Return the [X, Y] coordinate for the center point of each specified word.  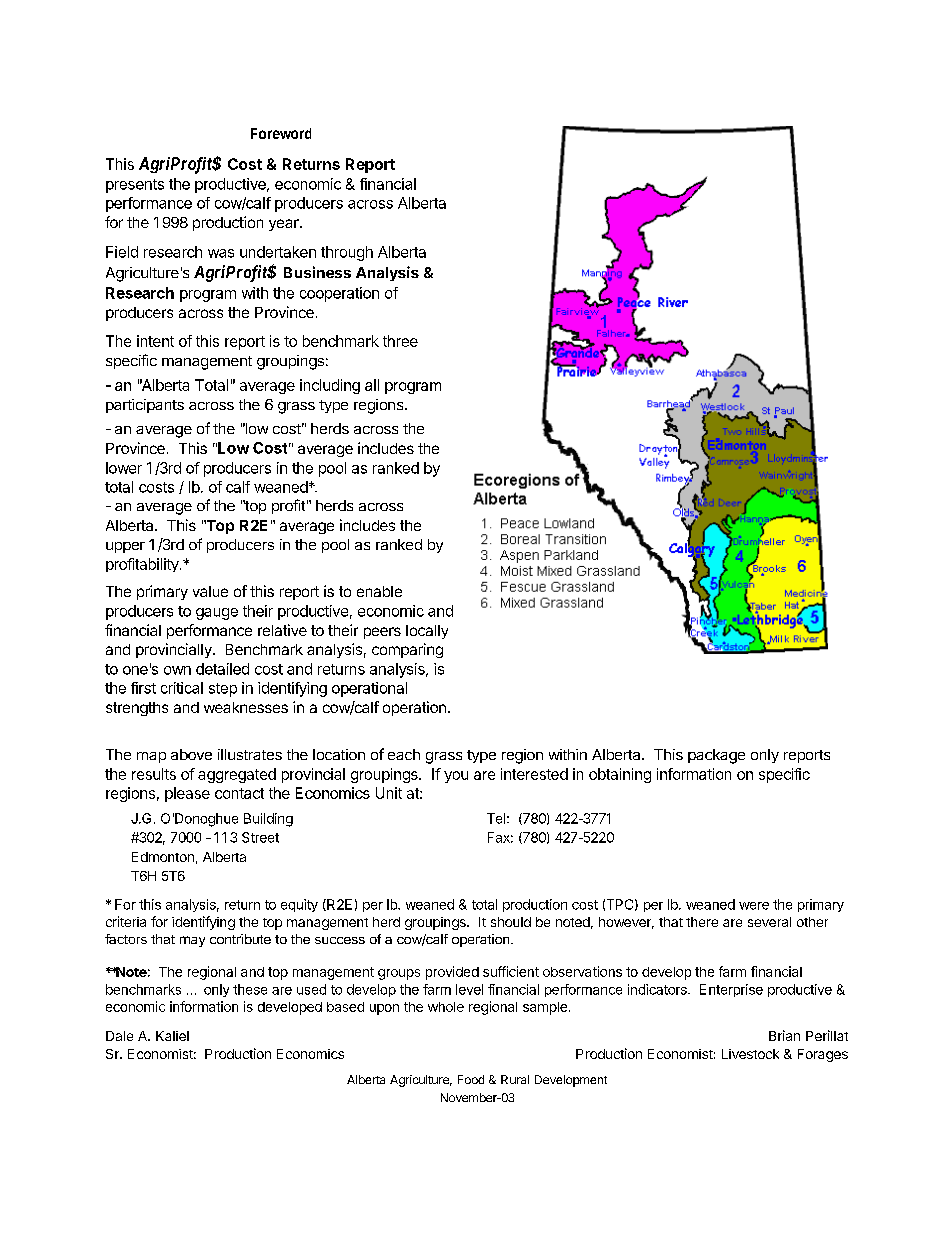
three [400, 341]
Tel [496, 818]
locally [427, 632]
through [347, 253]
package [716, 756]
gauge [217, 614]
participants [145, 406]
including [330, 386]
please [187, 794]
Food [471, 1079]
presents [135, 186]
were [754, 906]
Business [317, 272]
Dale [119, 1036]
